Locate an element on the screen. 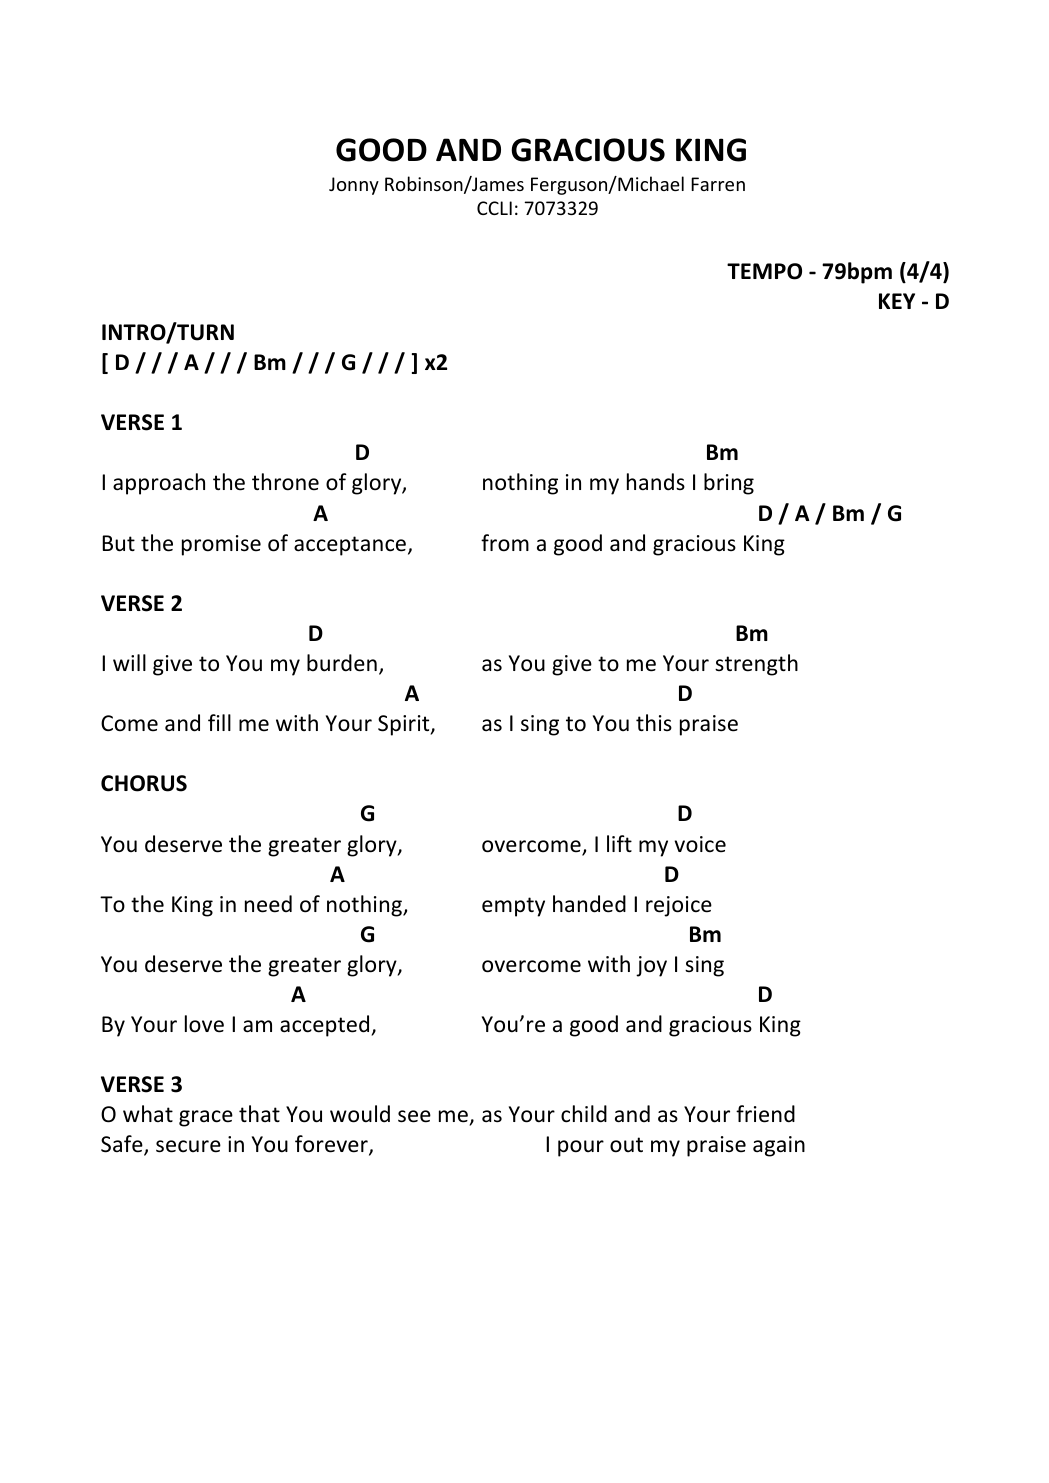 This screenshot has height=1483, width=1049. grace is located at coordinates (206, 1118).
